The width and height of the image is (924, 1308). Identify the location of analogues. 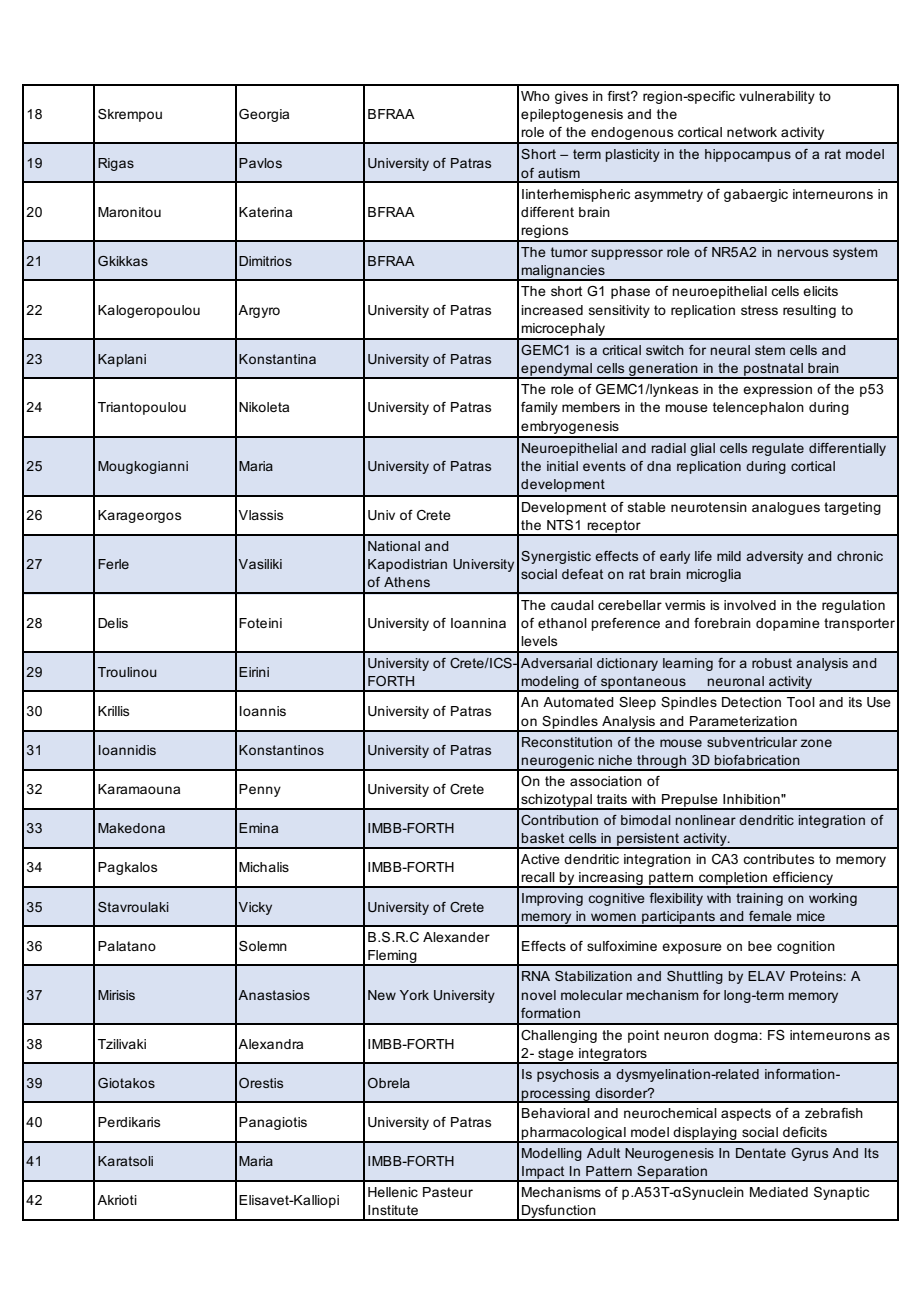
(786, 508).
